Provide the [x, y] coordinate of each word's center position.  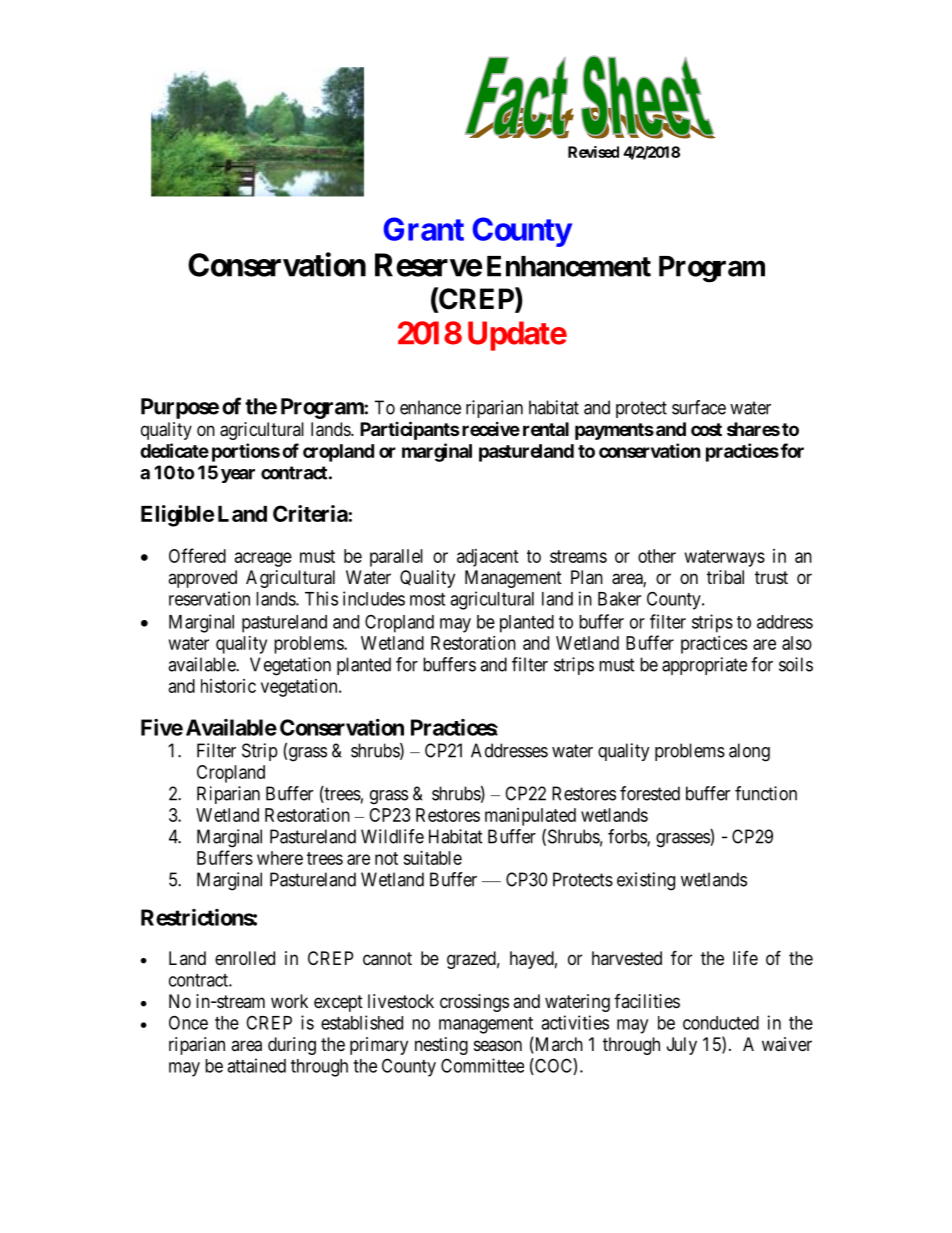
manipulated [530, 817]
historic [228, 686]
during [292, 1046]
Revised [593, 152]
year [238, 476]
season [498, 1045]
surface [699, 407]
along [749, 752]
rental [546, 429]
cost [706, 429]
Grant [423, 229]
